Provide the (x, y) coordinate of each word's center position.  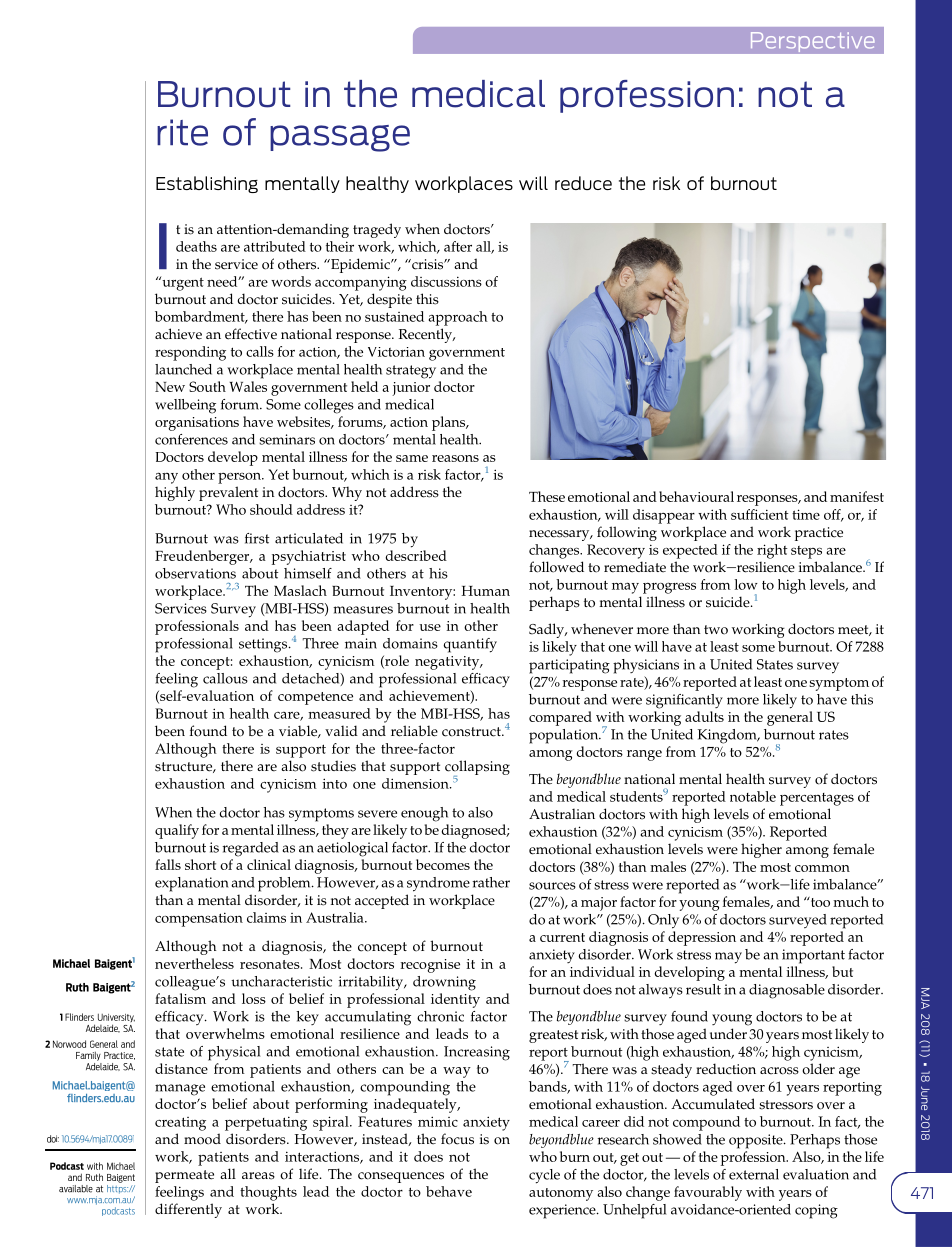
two (716, 630)
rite (182, 132)
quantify (470, 645)
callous (225, 678)
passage (340, 138)
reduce (583, 183)
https (117, 1188)
